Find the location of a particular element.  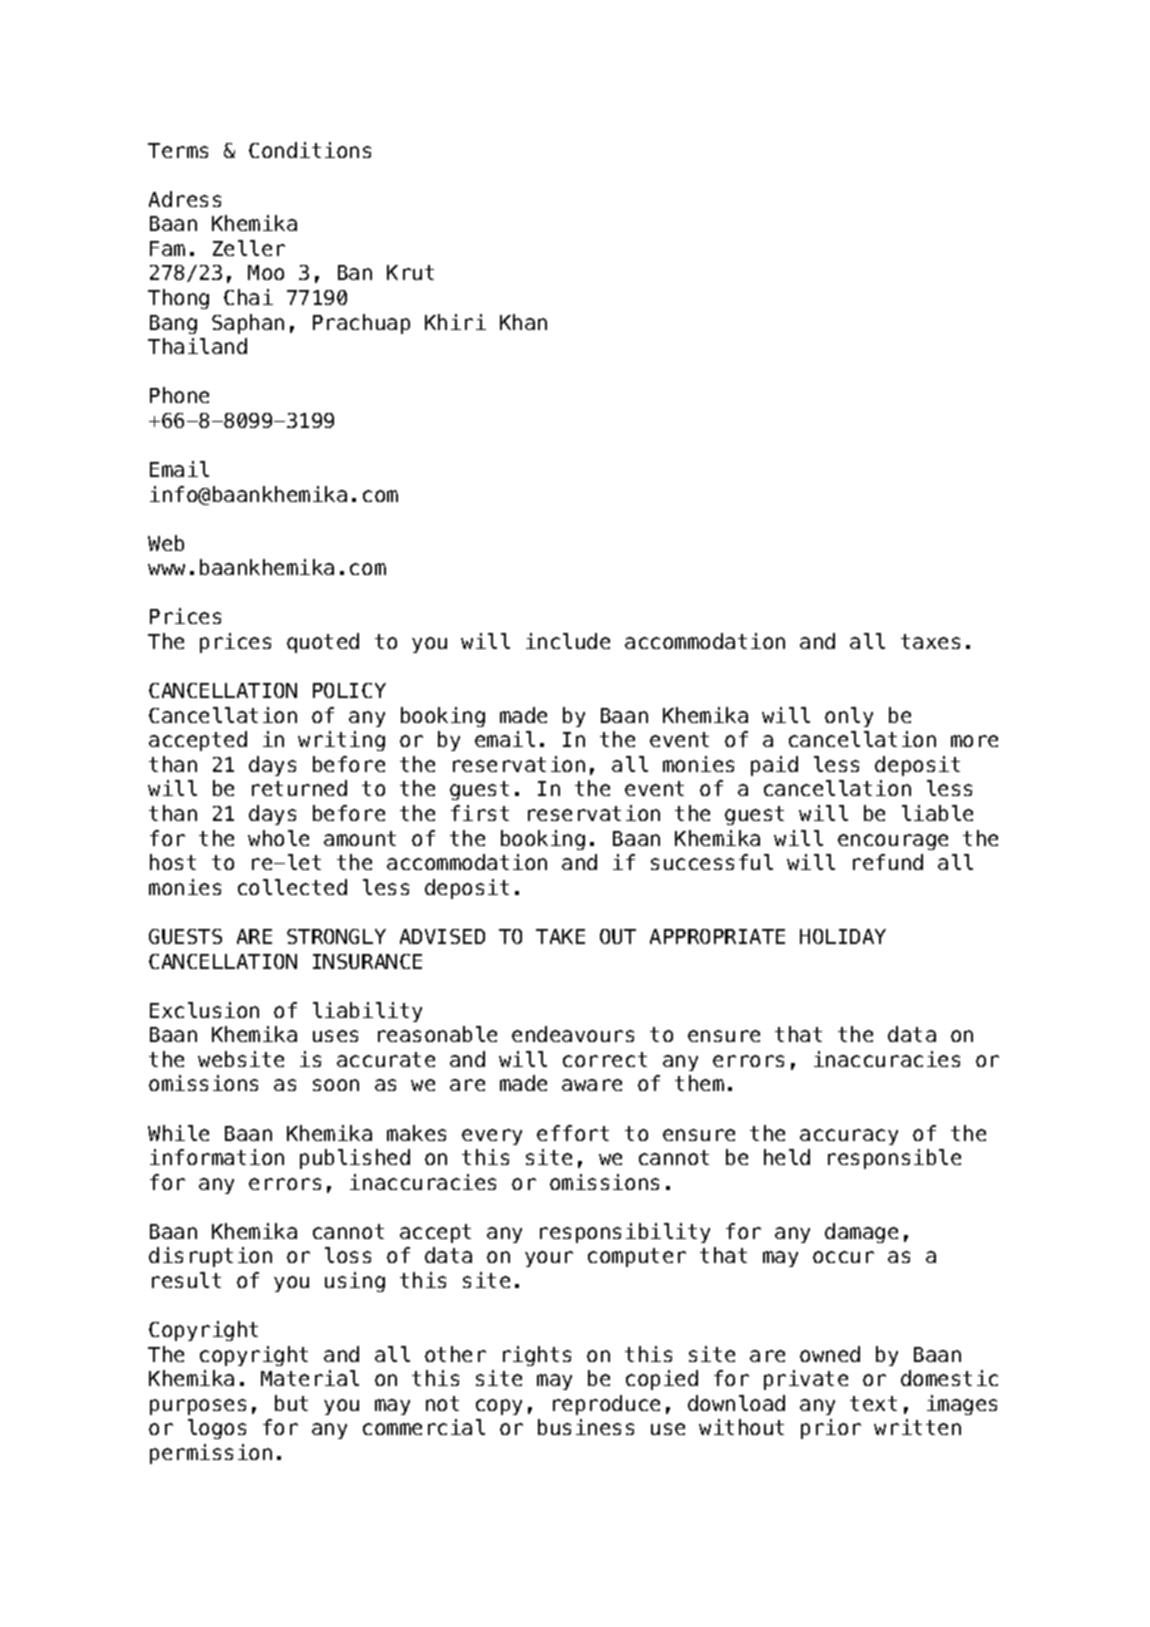

Phone is located at coordinates (179, 395).
